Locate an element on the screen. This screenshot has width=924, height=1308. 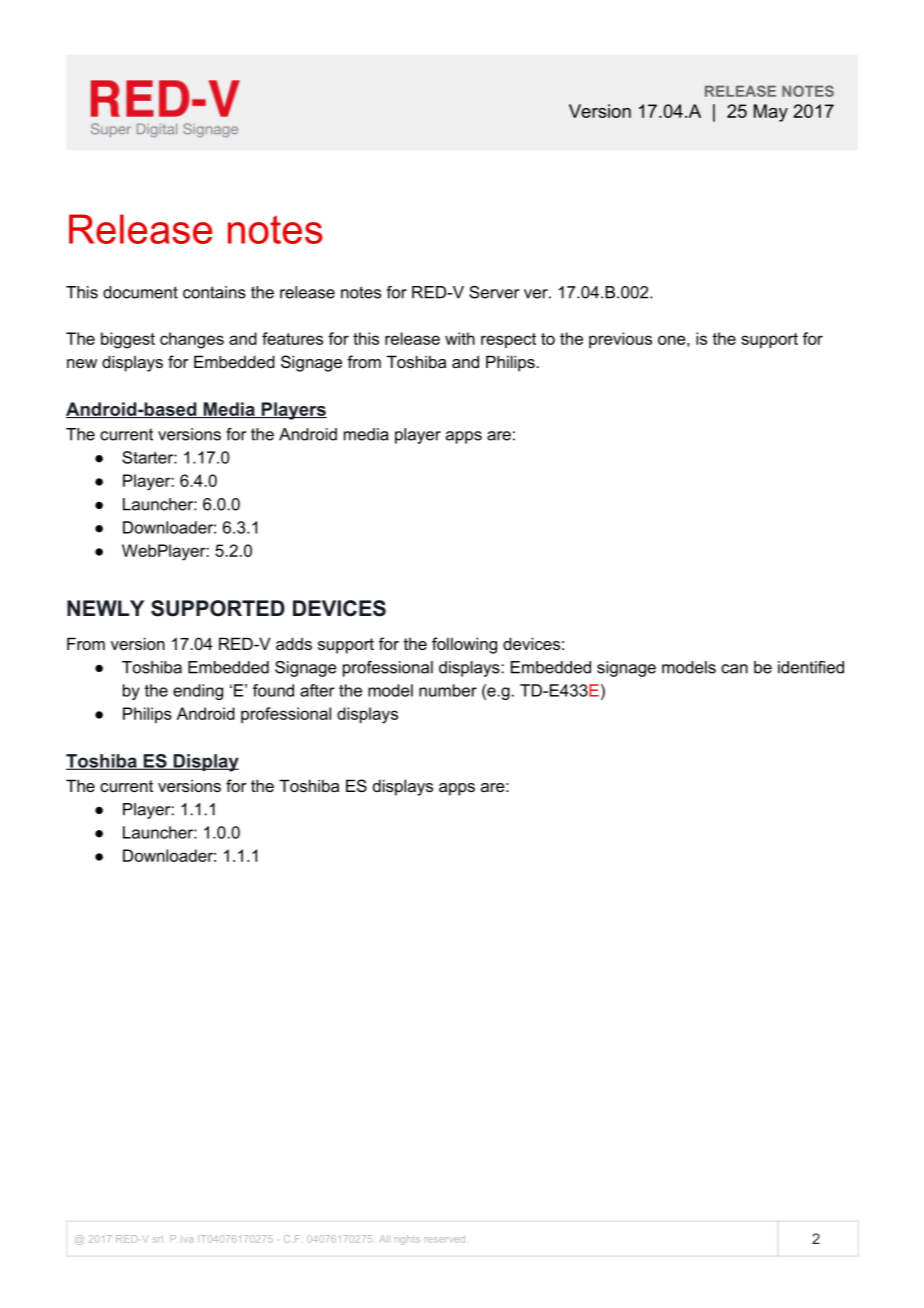
contains is located at coordinates (214, 292).
